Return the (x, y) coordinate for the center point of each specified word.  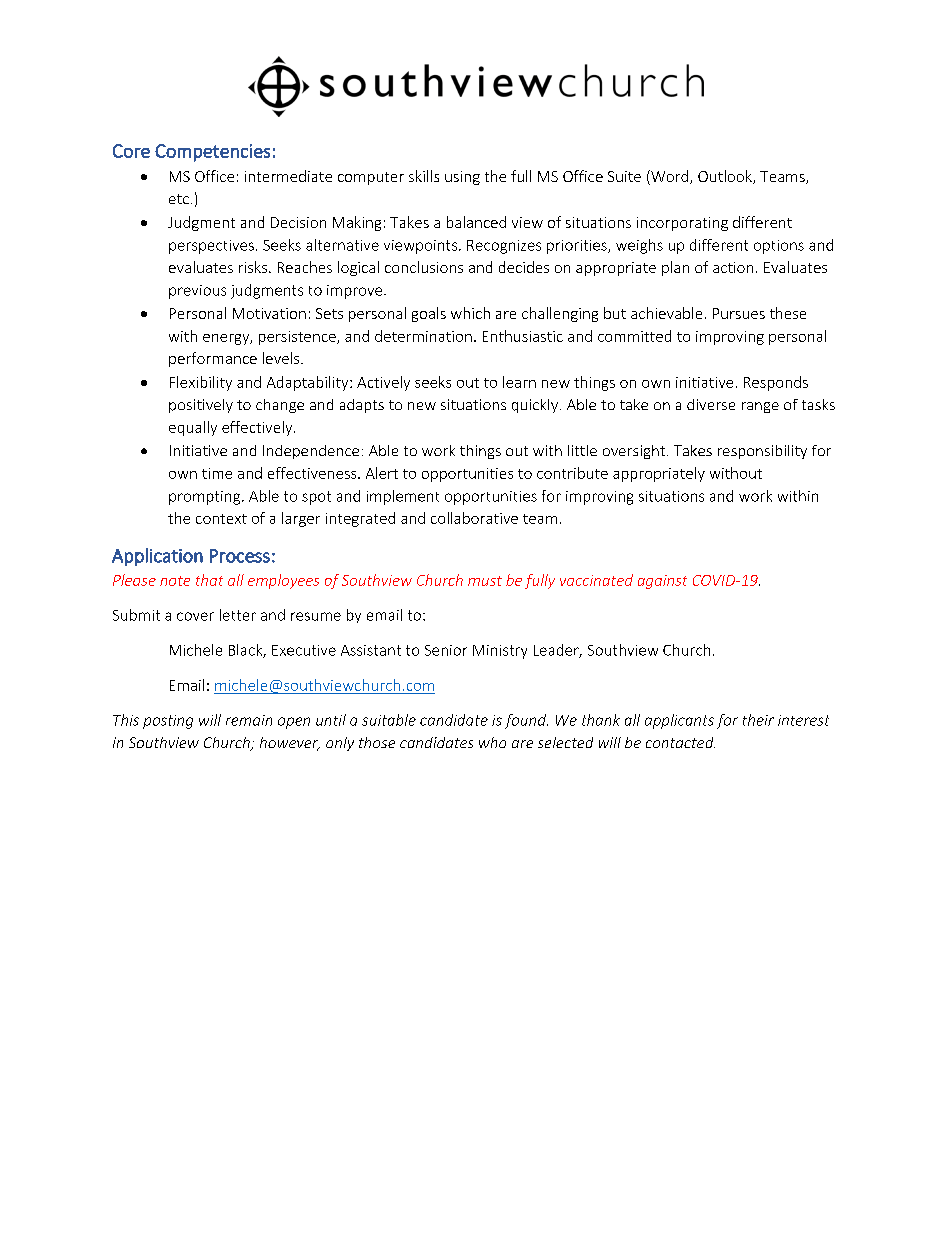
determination (423, 336)
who (492, 742)
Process (240, 556)
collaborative (474, 518)
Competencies (212, 153)
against (662, 582)
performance (213, 359)
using (462, 178)
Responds (776, 383)
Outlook (726, 177)
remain (249, 720)
